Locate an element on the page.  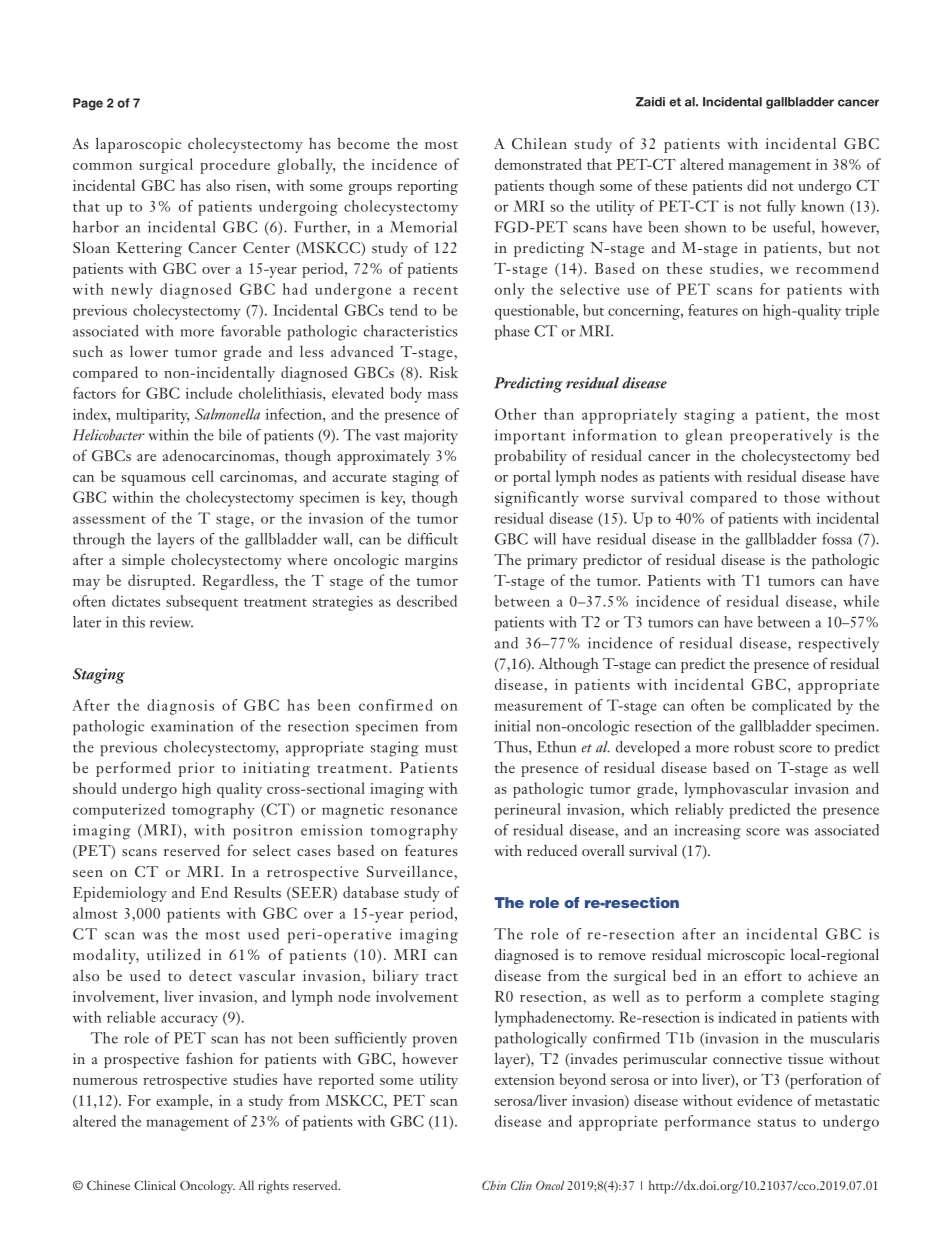
example is located at coordinates (183, 1102).
